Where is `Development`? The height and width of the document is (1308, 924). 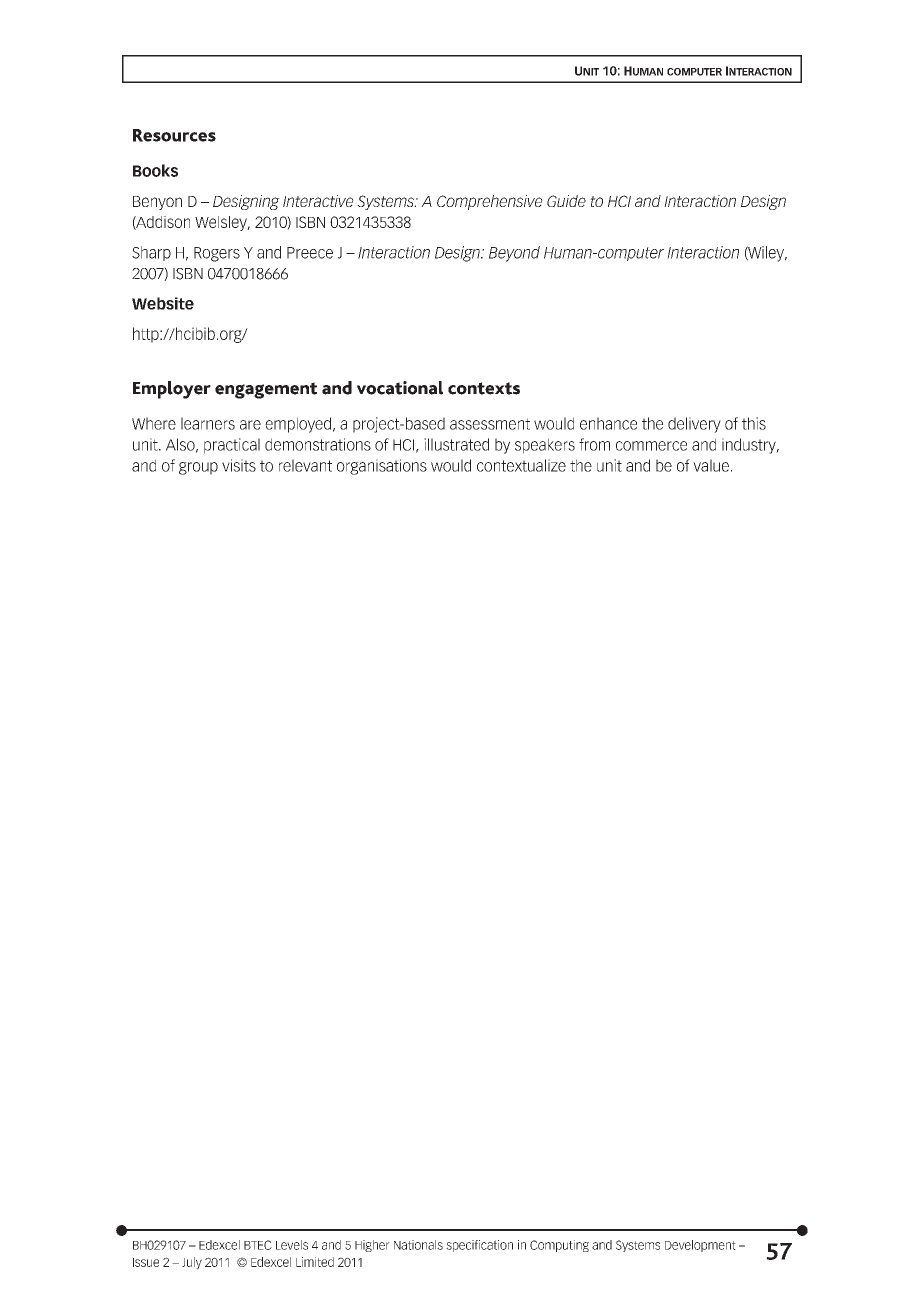 Development is located at coordinates (700, 1246).
